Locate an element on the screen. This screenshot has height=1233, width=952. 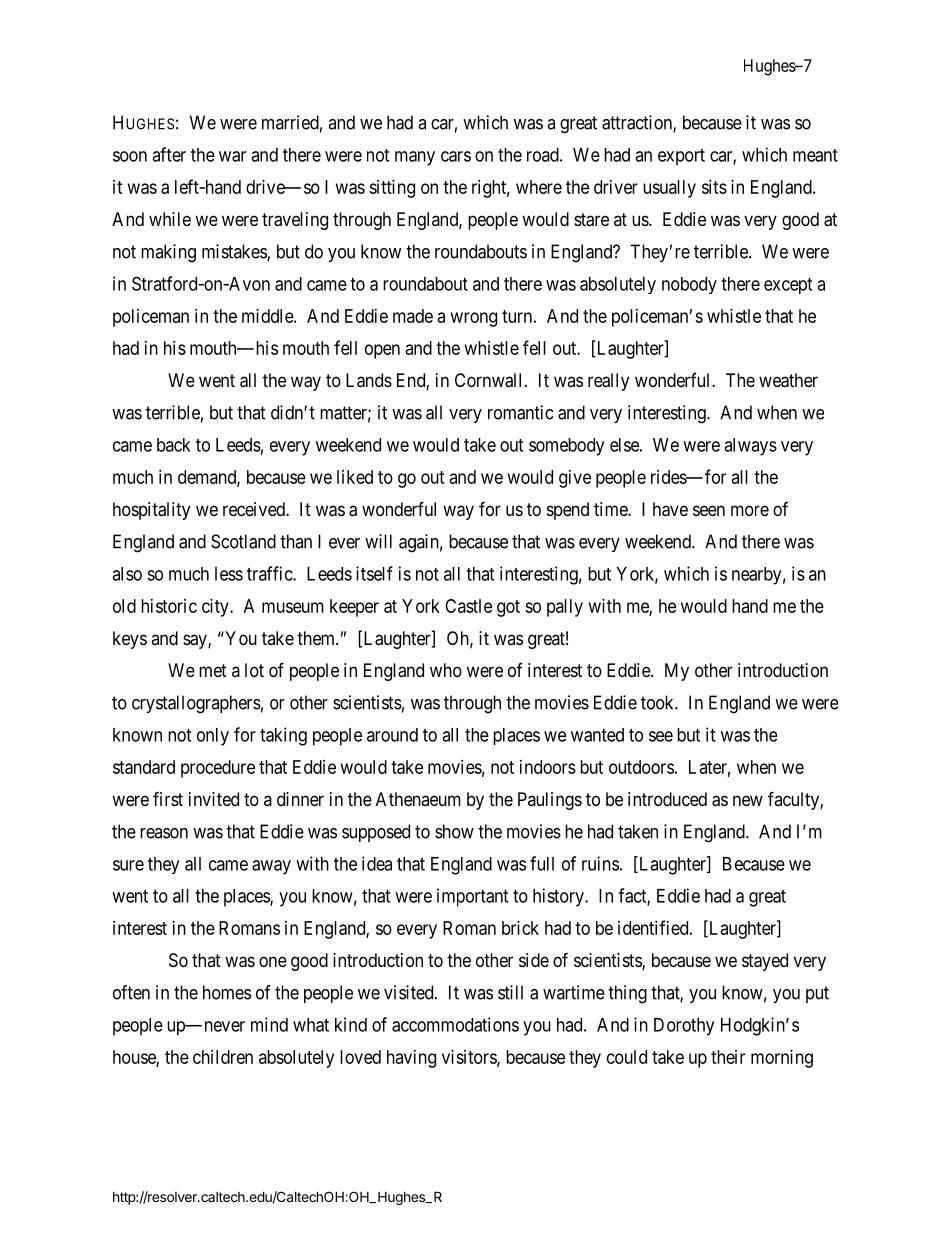
sits is located at coordinates (714, 187).
